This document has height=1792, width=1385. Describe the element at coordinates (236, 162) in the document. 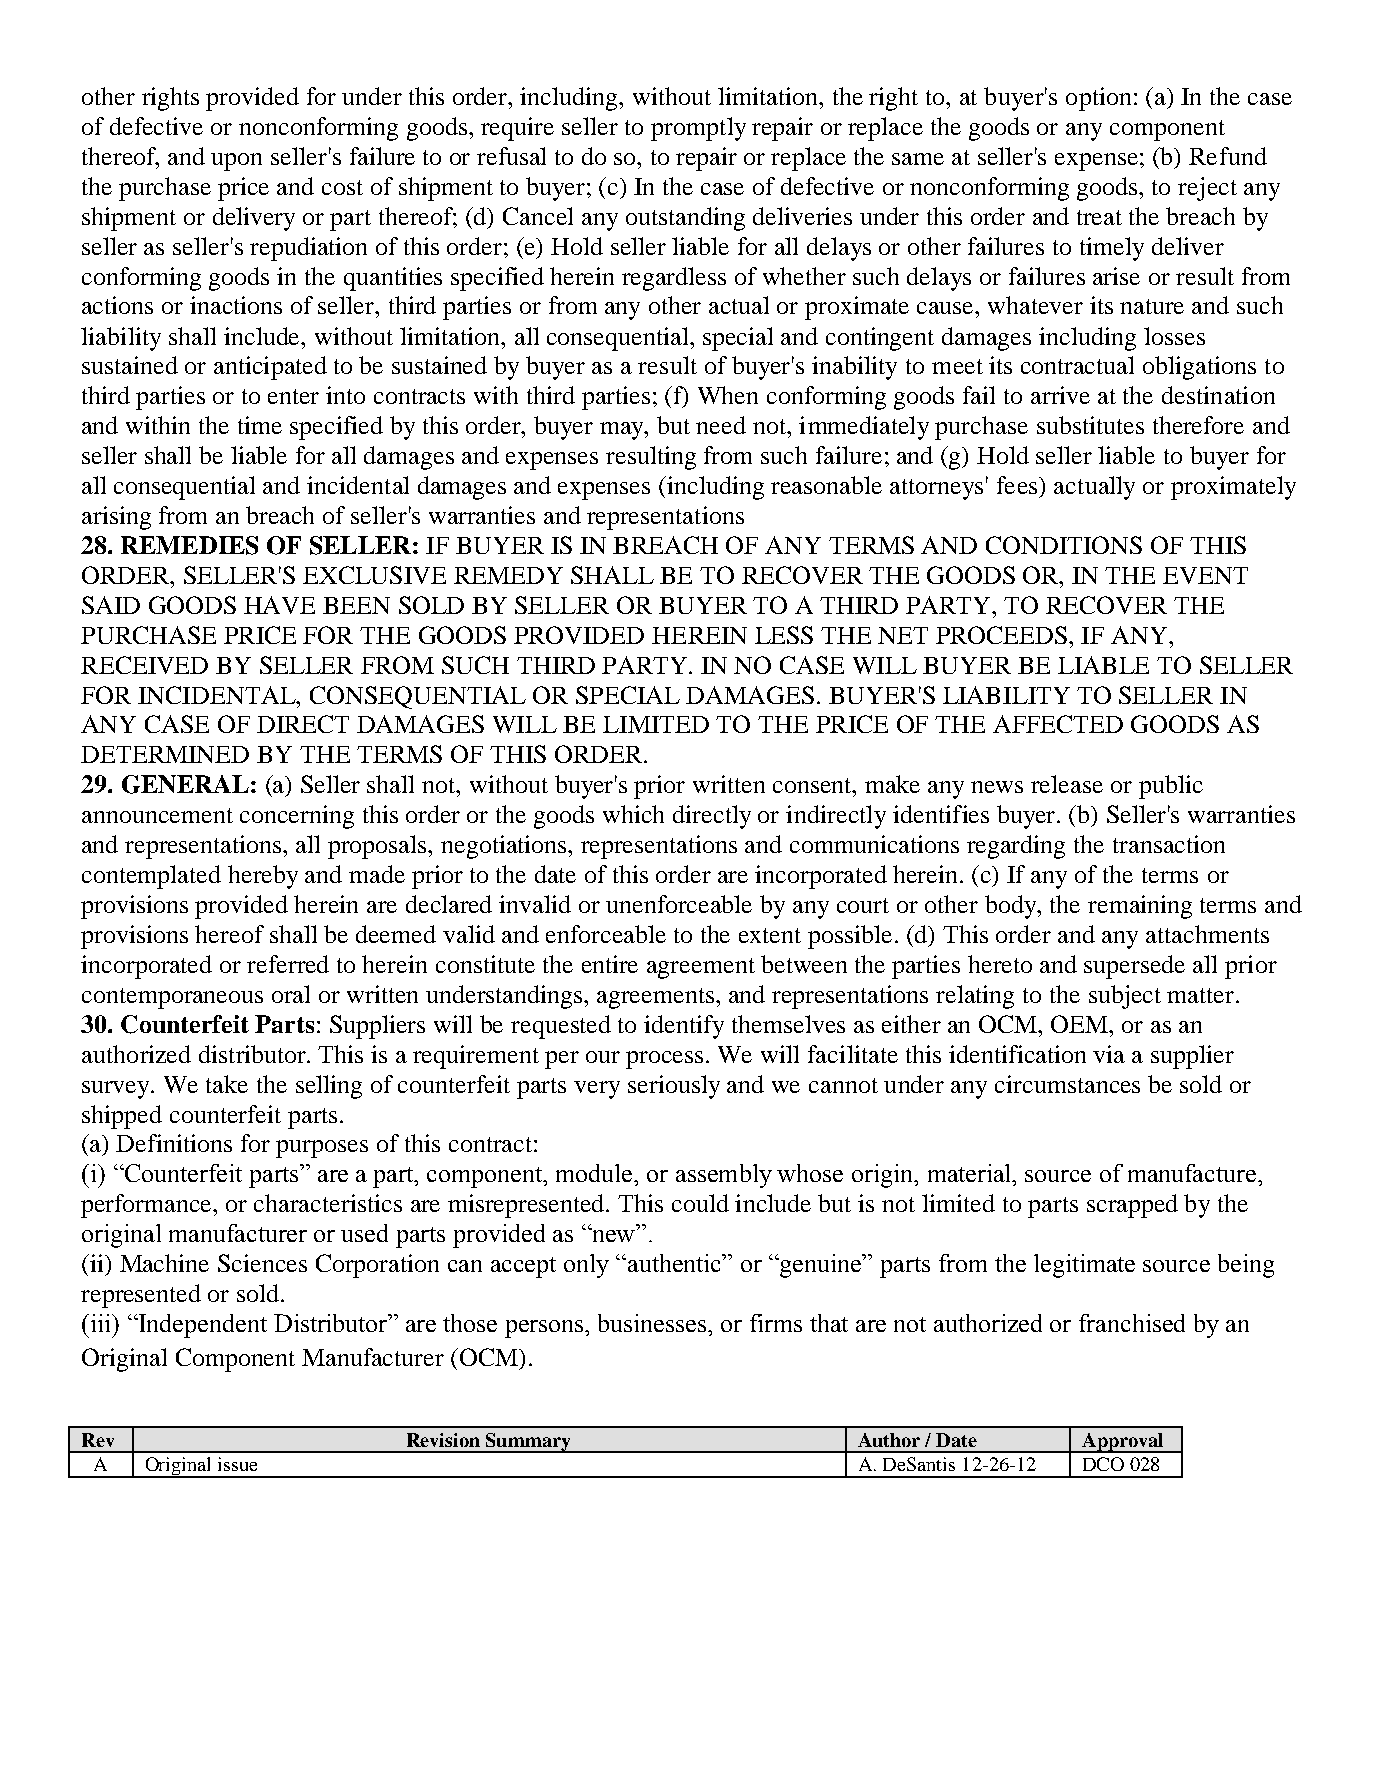

I see `upon` at that location.
